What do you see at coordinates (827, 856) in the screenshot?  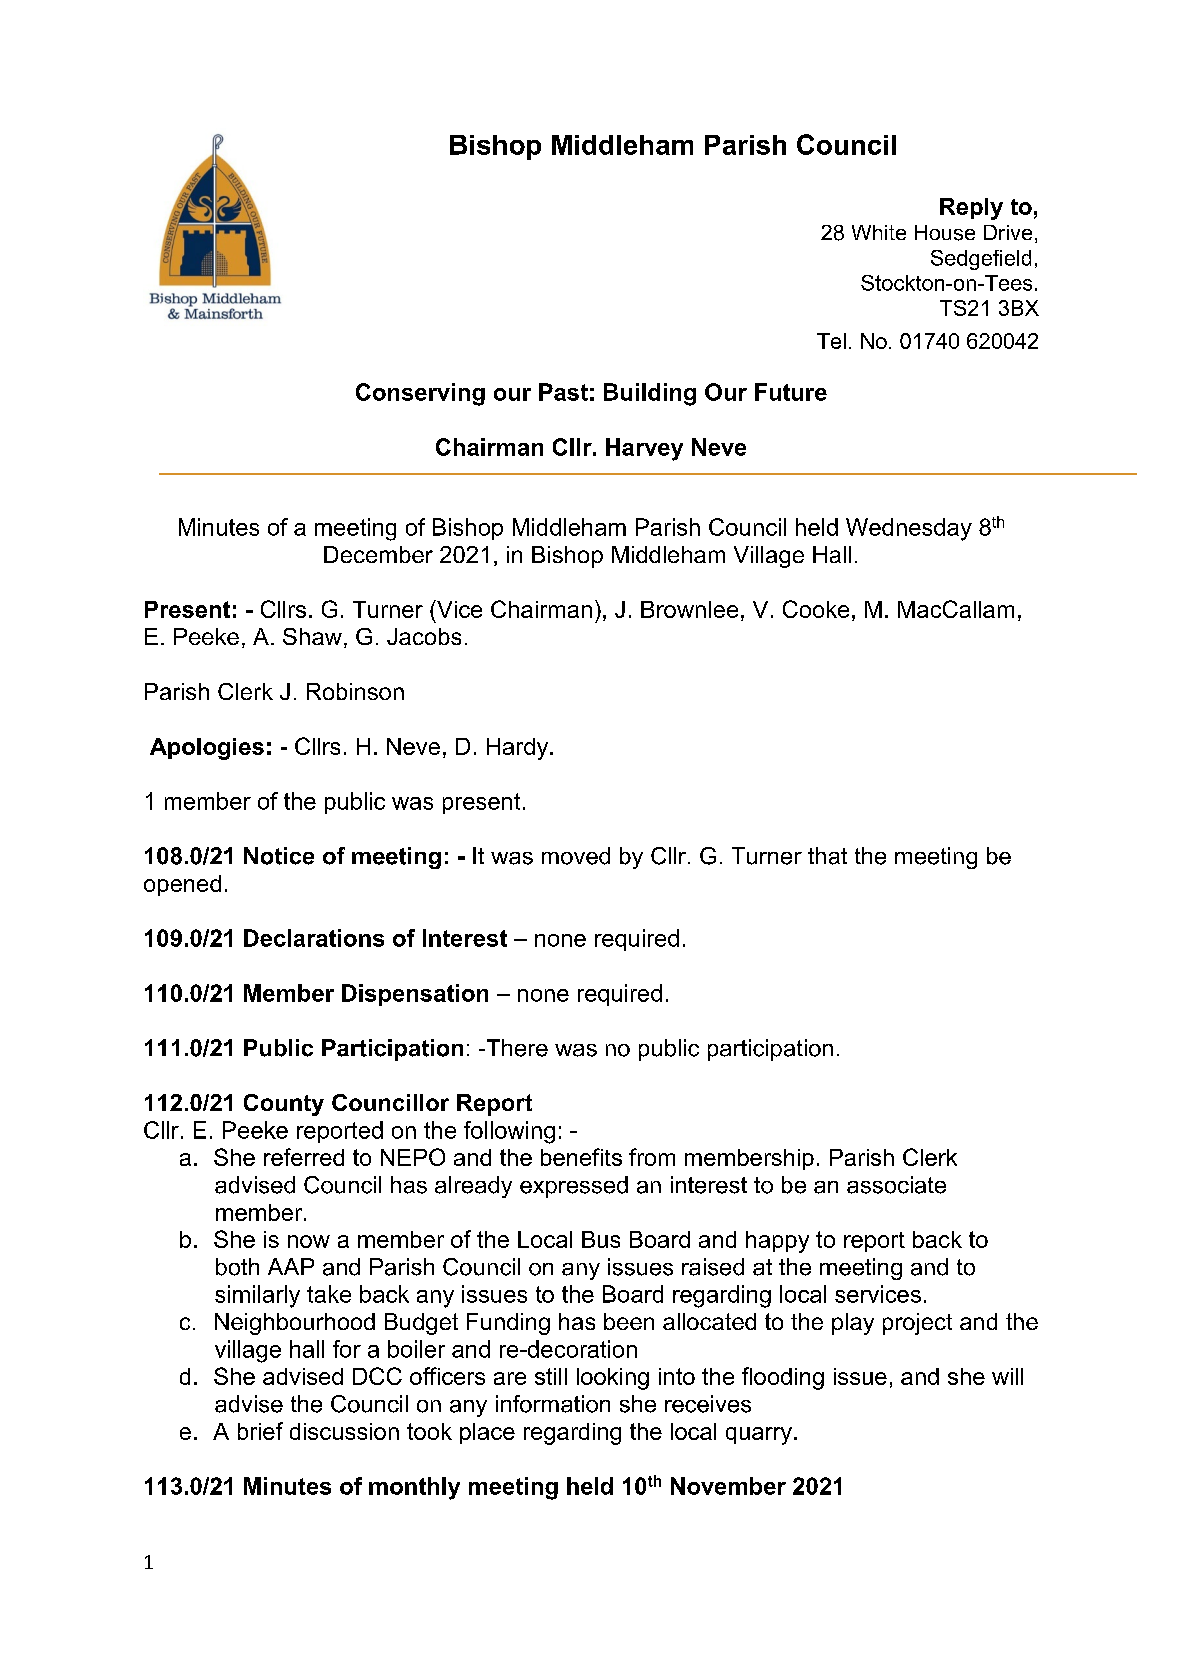 I see `that` at bounding box center [827, 856].
